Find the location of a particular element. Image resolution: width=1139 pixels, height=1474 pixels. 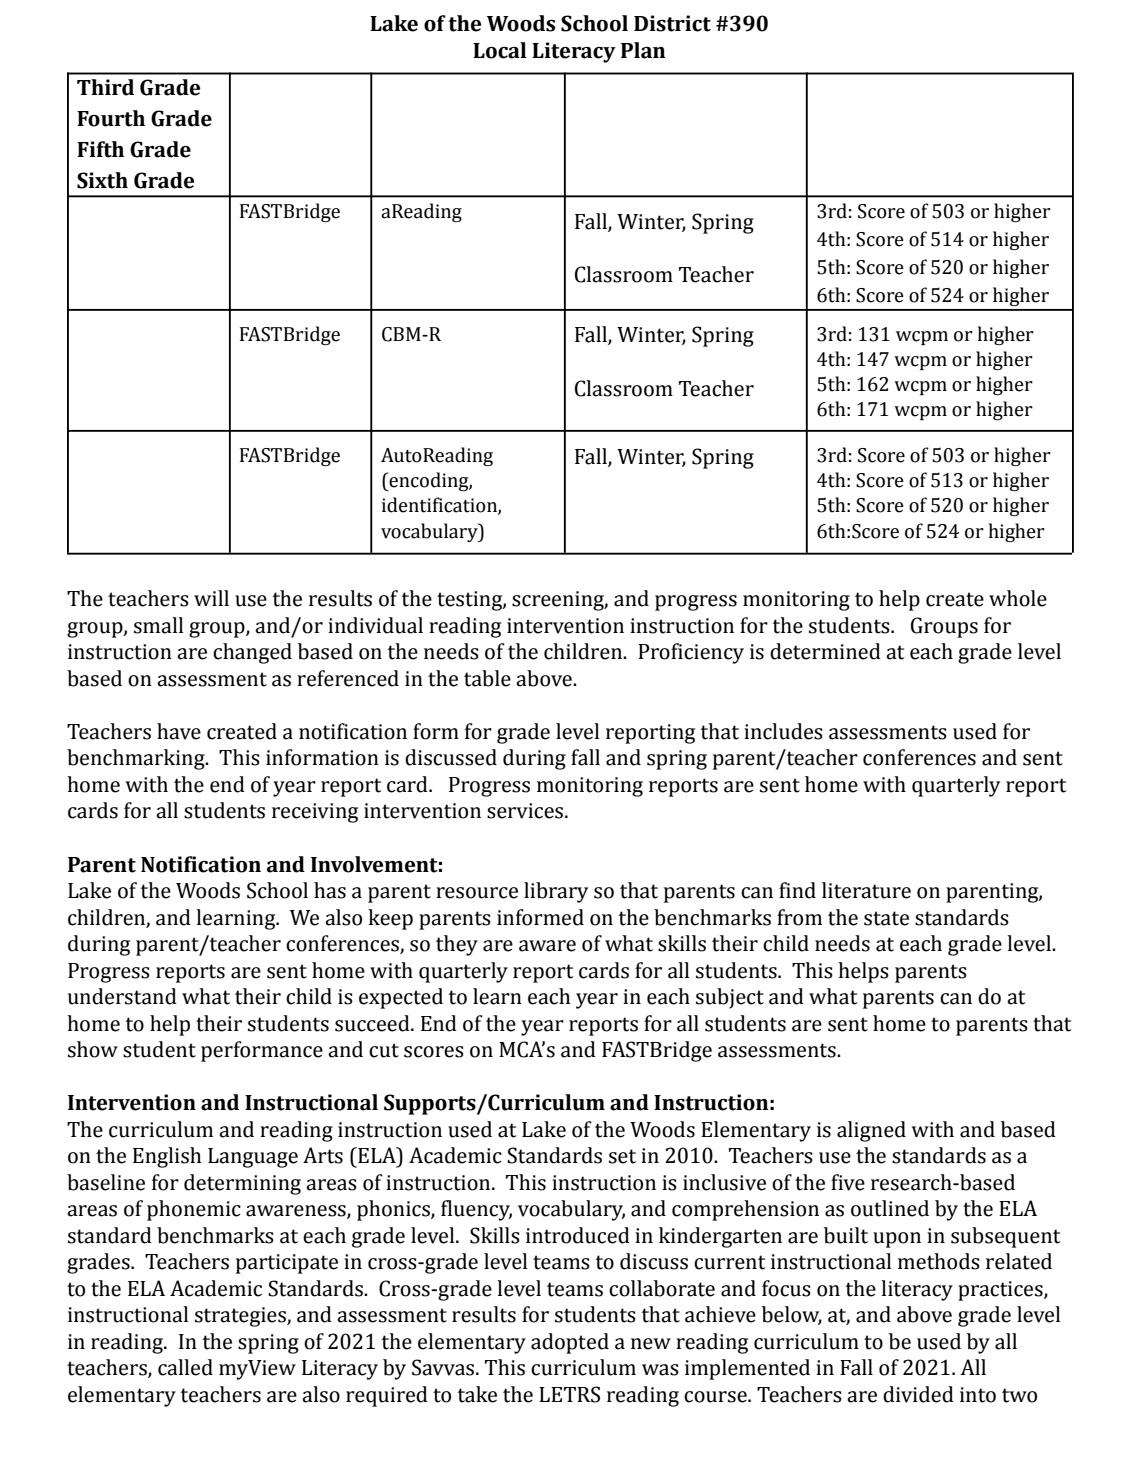

District is located at coordinates (672, 23).
